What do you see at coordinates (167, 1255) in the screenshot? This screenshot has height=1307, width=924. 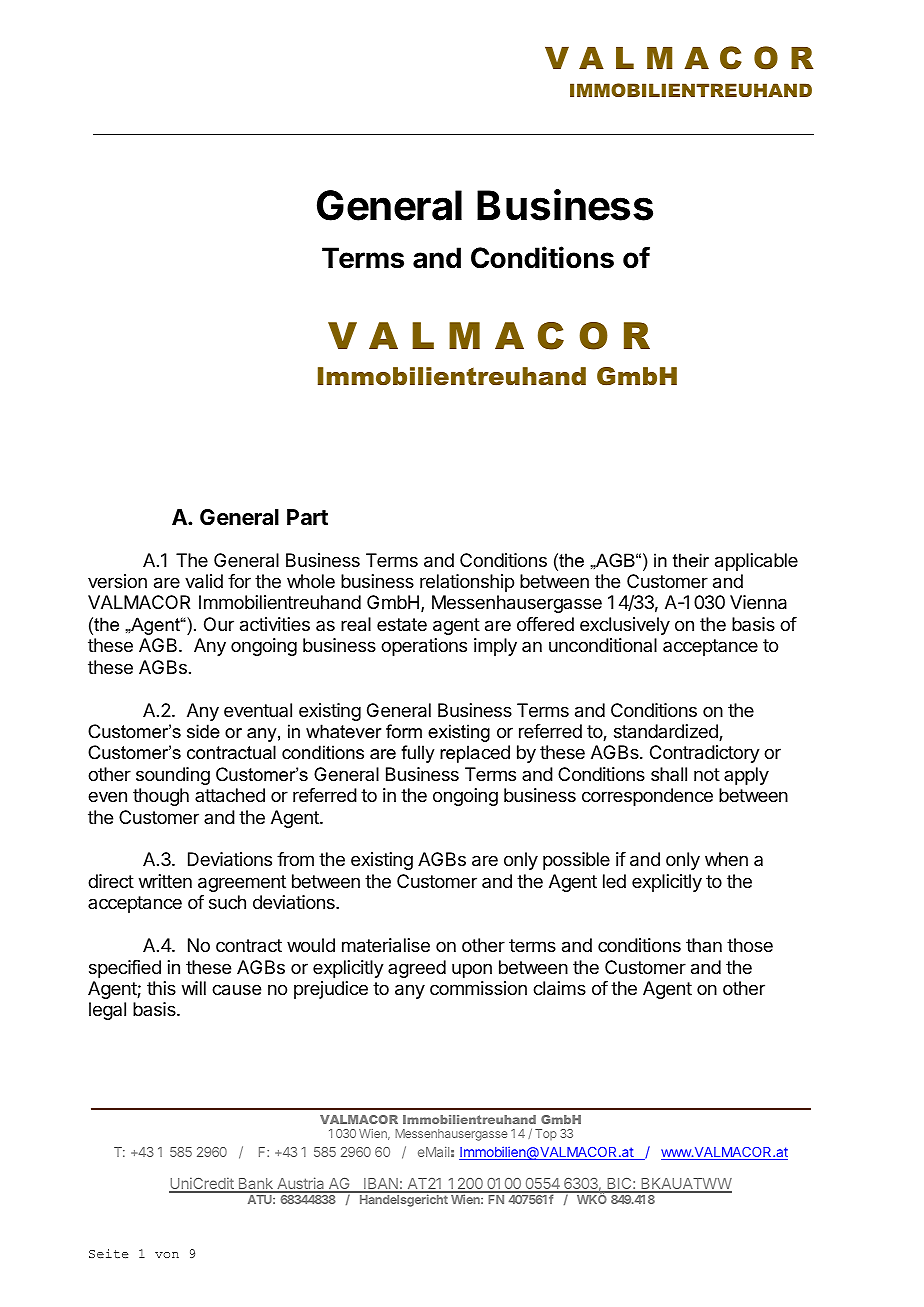 I see `von` at bounding box center [167, 1255].
